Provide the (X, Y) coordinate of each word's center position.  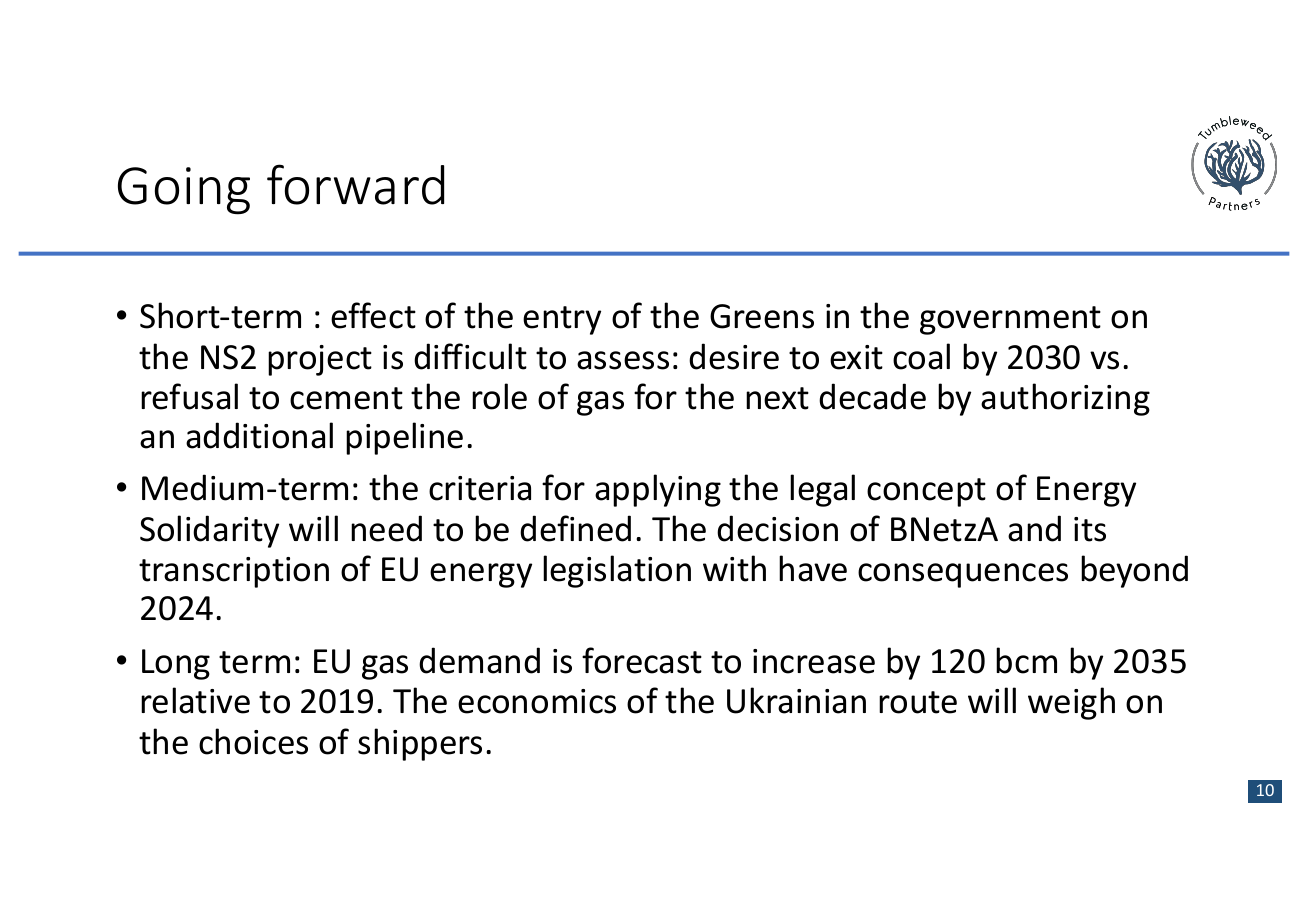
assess (623, 360)
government (1010, 320)
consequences (963, 575)
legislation (617, 571)
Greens (762, 316)
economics (537, 701)
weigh (1071, 703)
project (320, 360)
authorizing (1065, 399)
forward (355, 184)
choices (253, 741)
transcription (234, 572)
